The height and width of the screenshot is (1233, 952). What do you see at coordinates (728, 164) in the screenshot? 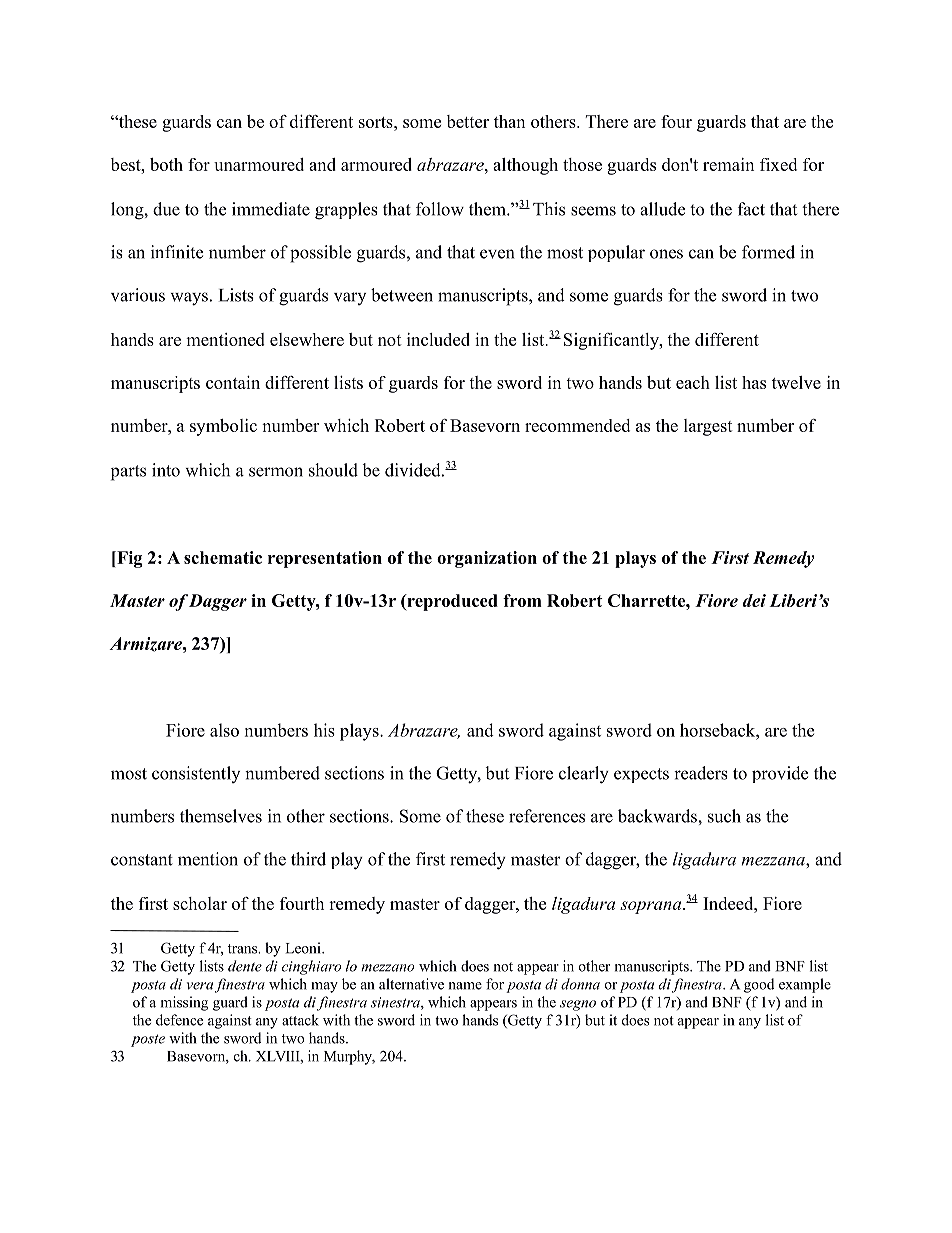
I see `remain` at bounding box center [728, 164].
